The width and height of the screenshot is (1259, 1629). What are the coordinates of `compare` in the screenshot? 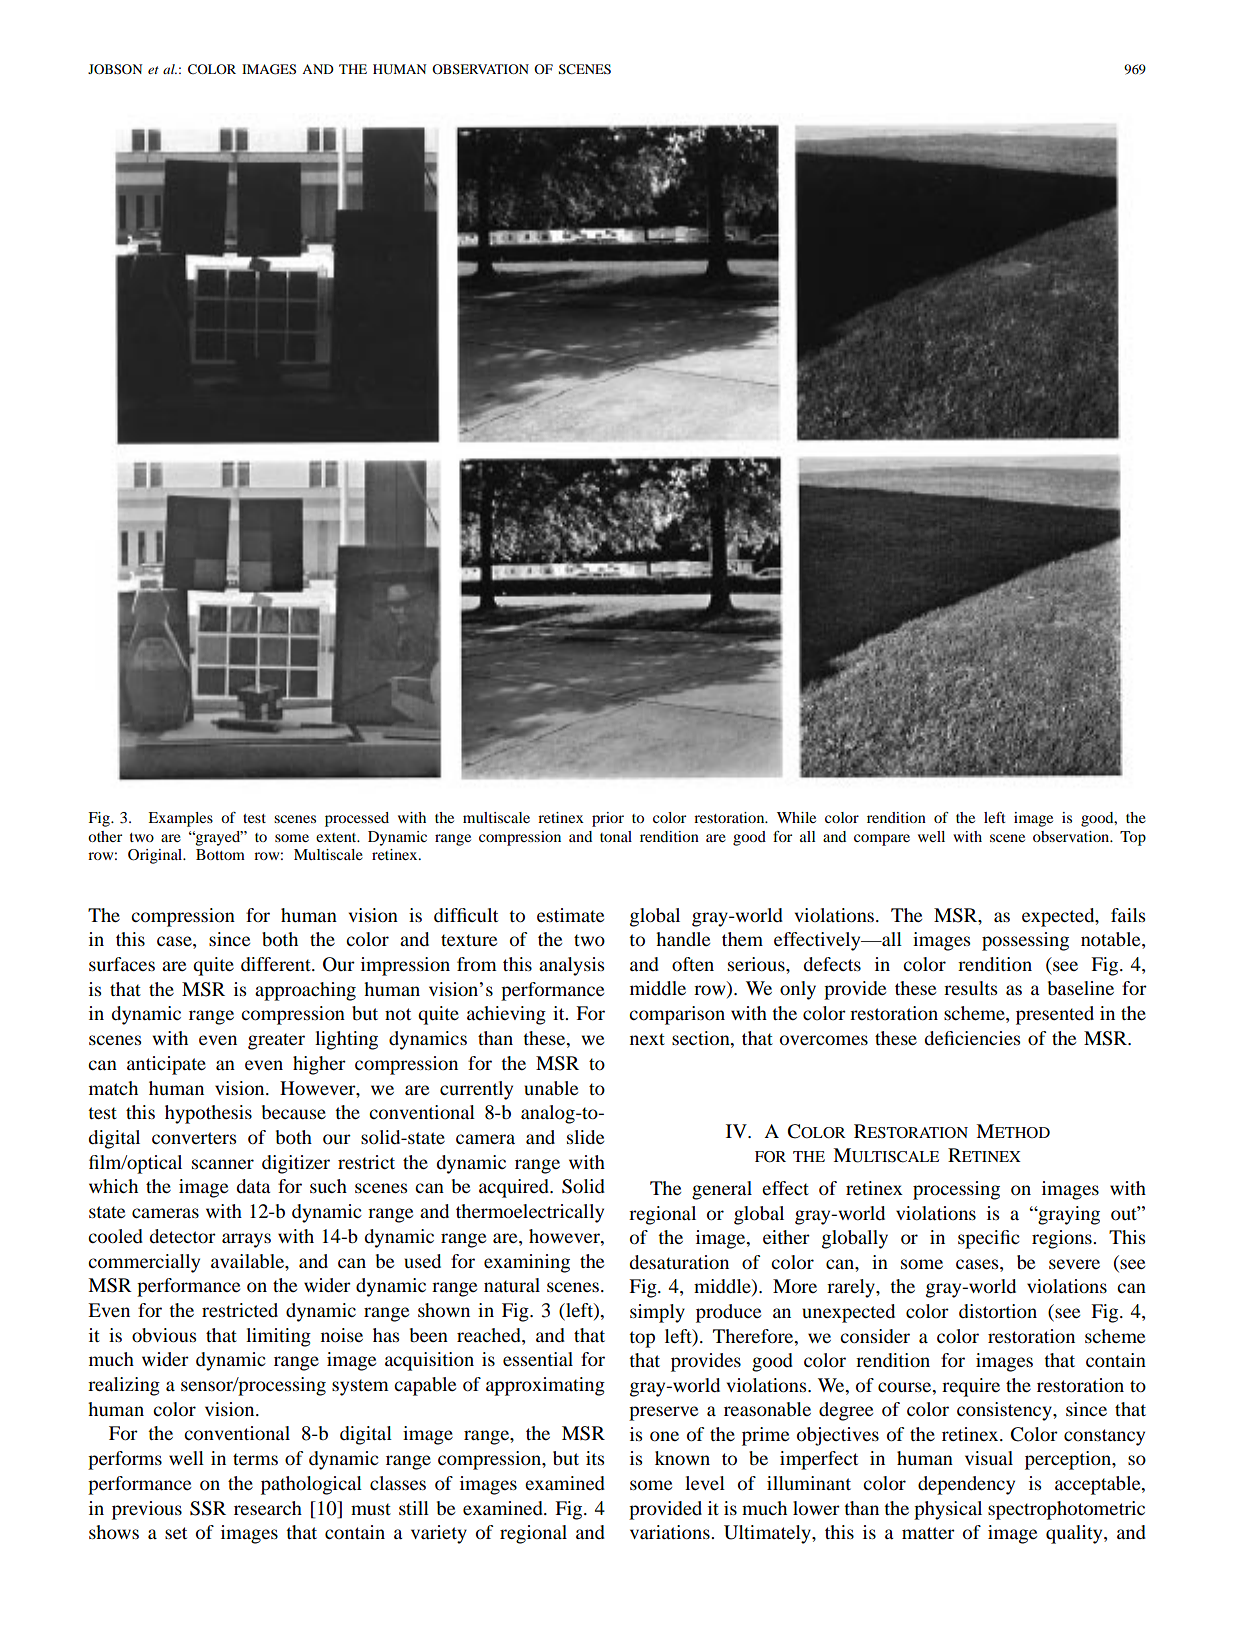 It's located at (882, 840).
